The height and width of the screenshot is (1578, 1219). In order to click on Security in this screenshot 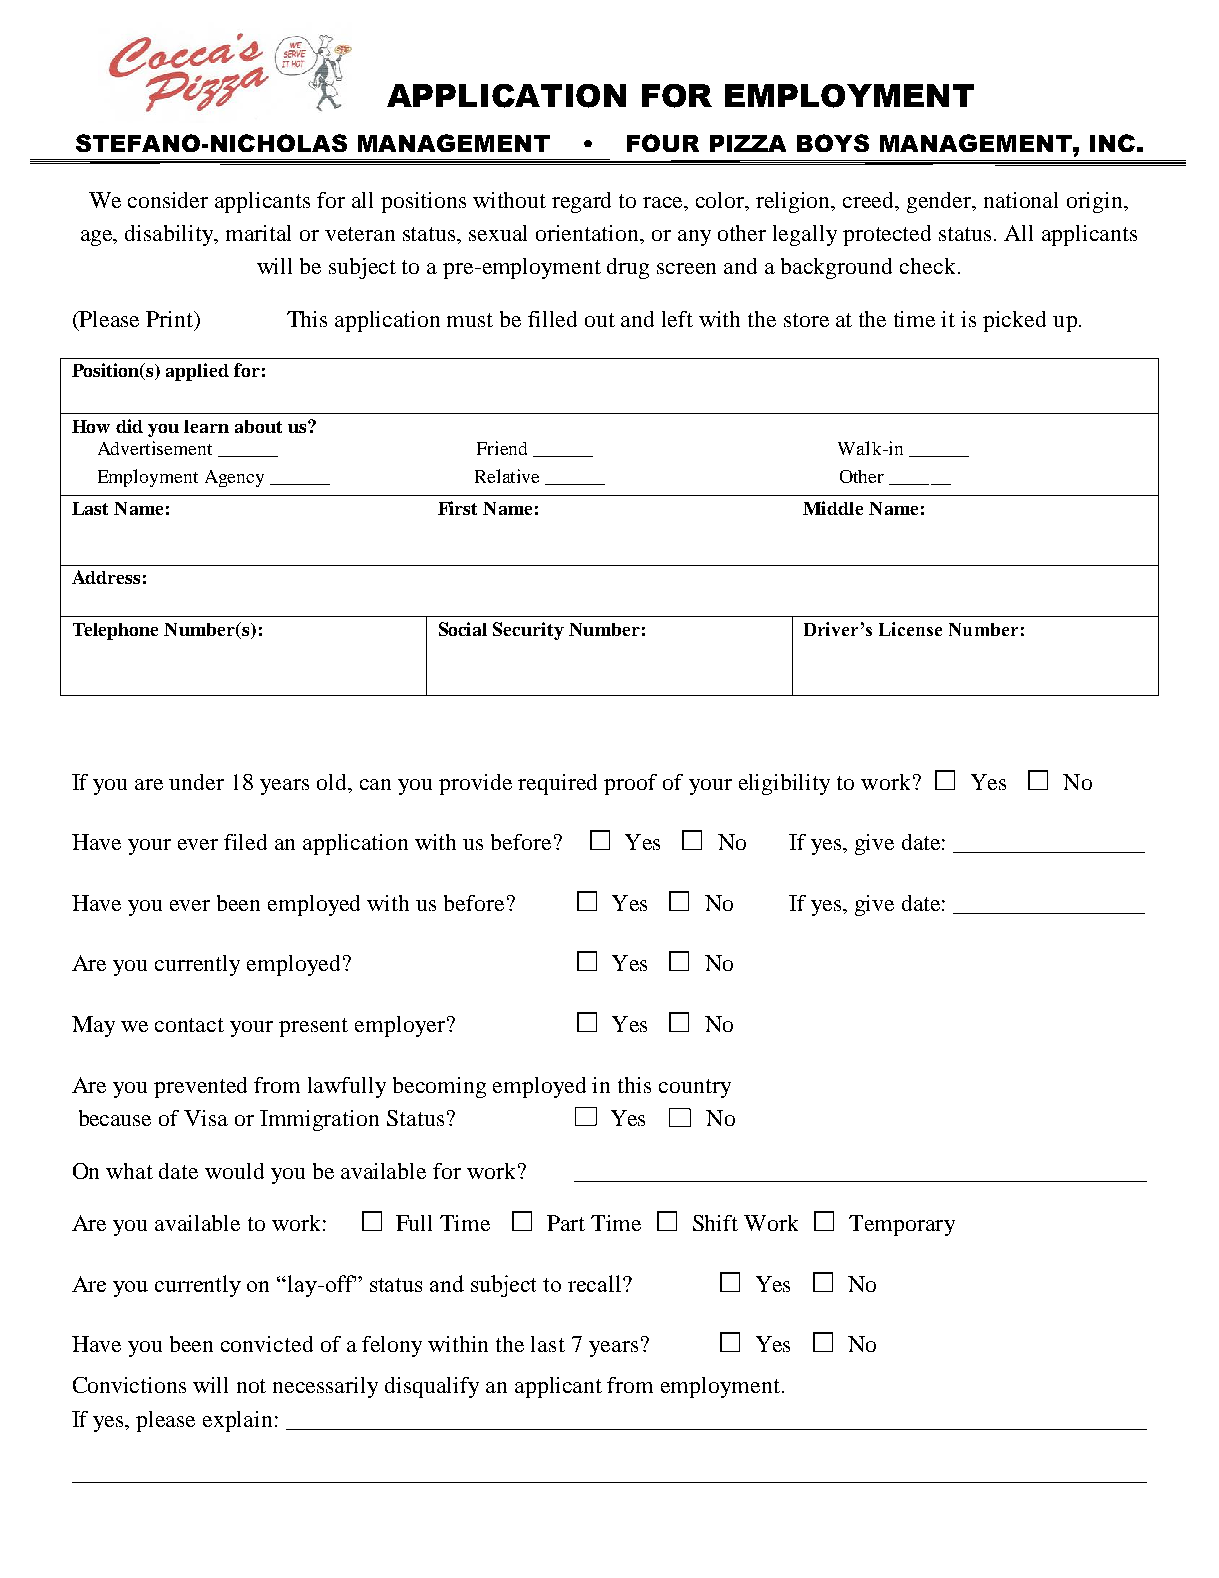, I will do `click(528, 631)`.
